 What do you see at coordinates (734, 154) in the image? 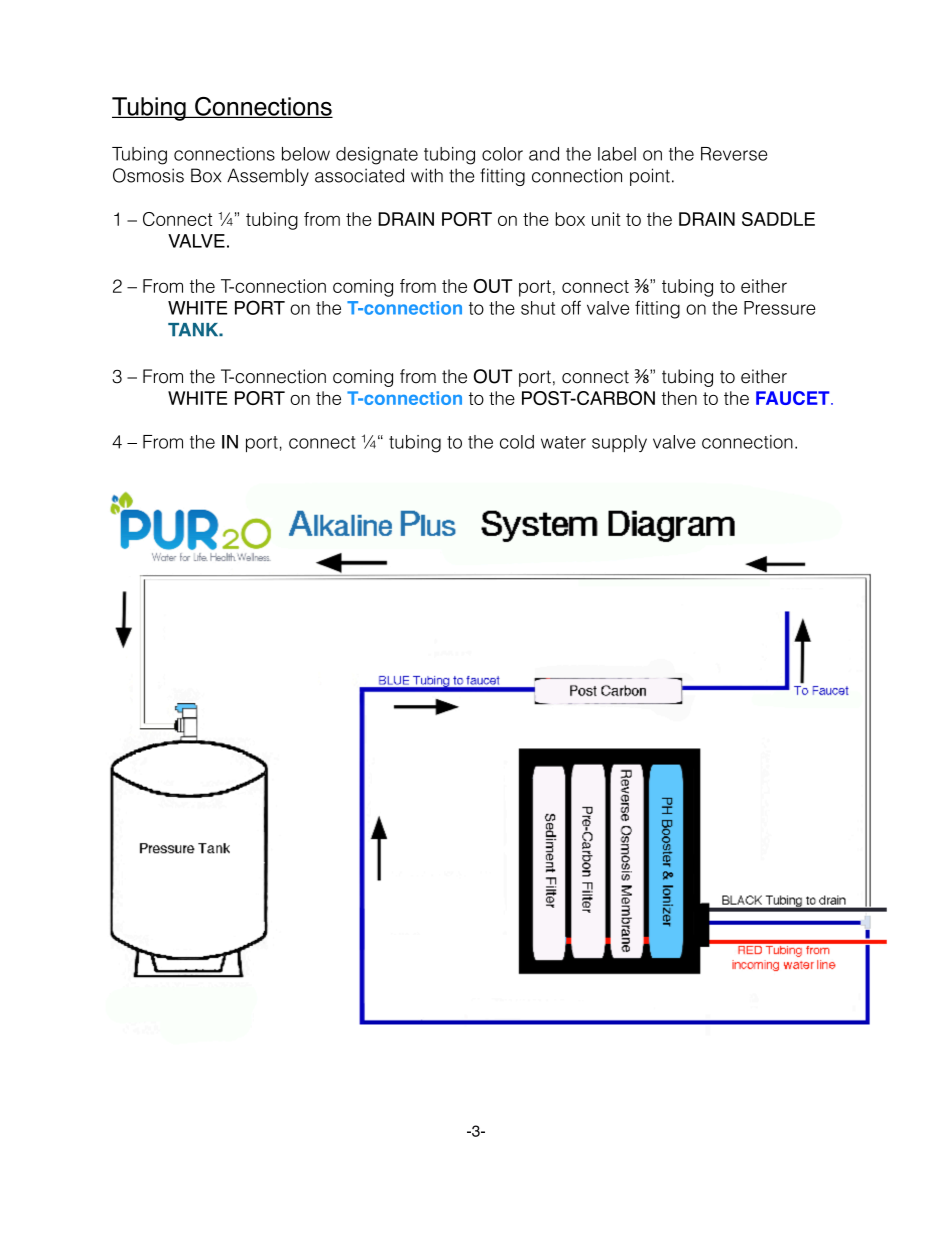
I see `Reverse` at bounding box center [734, 154].
